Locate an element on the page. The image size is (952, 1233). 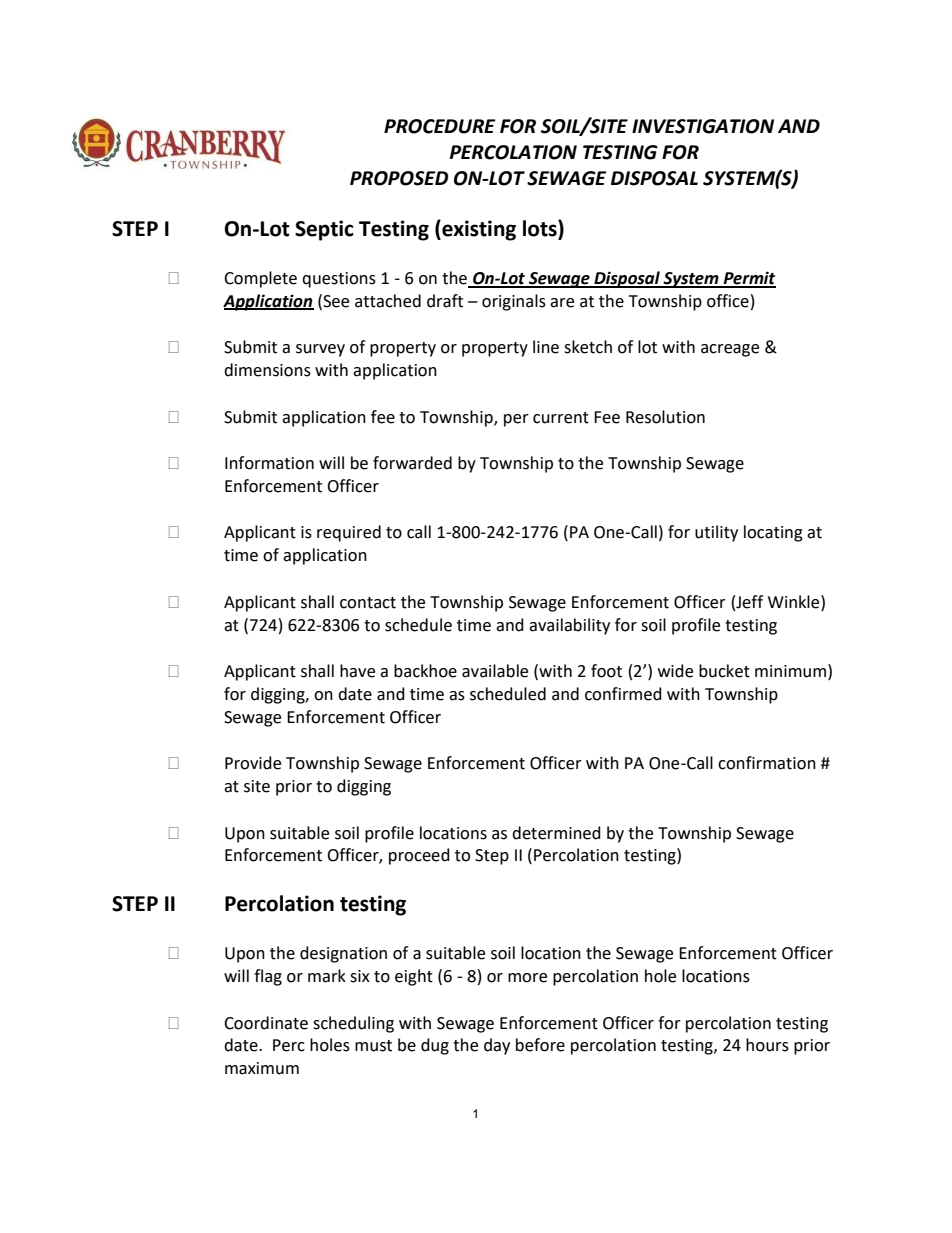
contact is located at coordinates (368, 603).
